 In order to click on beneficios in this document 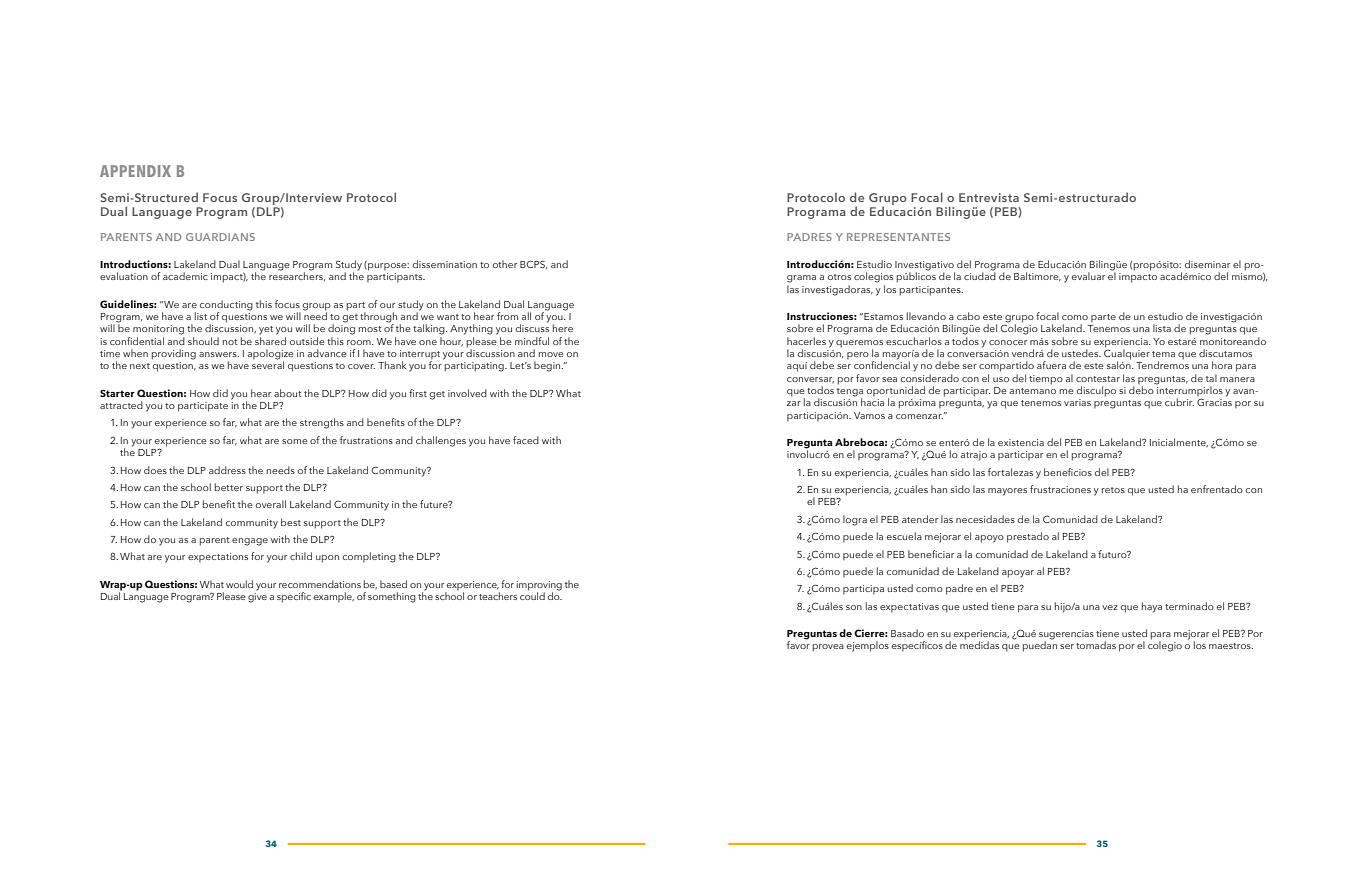, I will do `click(1068, 472)`.
